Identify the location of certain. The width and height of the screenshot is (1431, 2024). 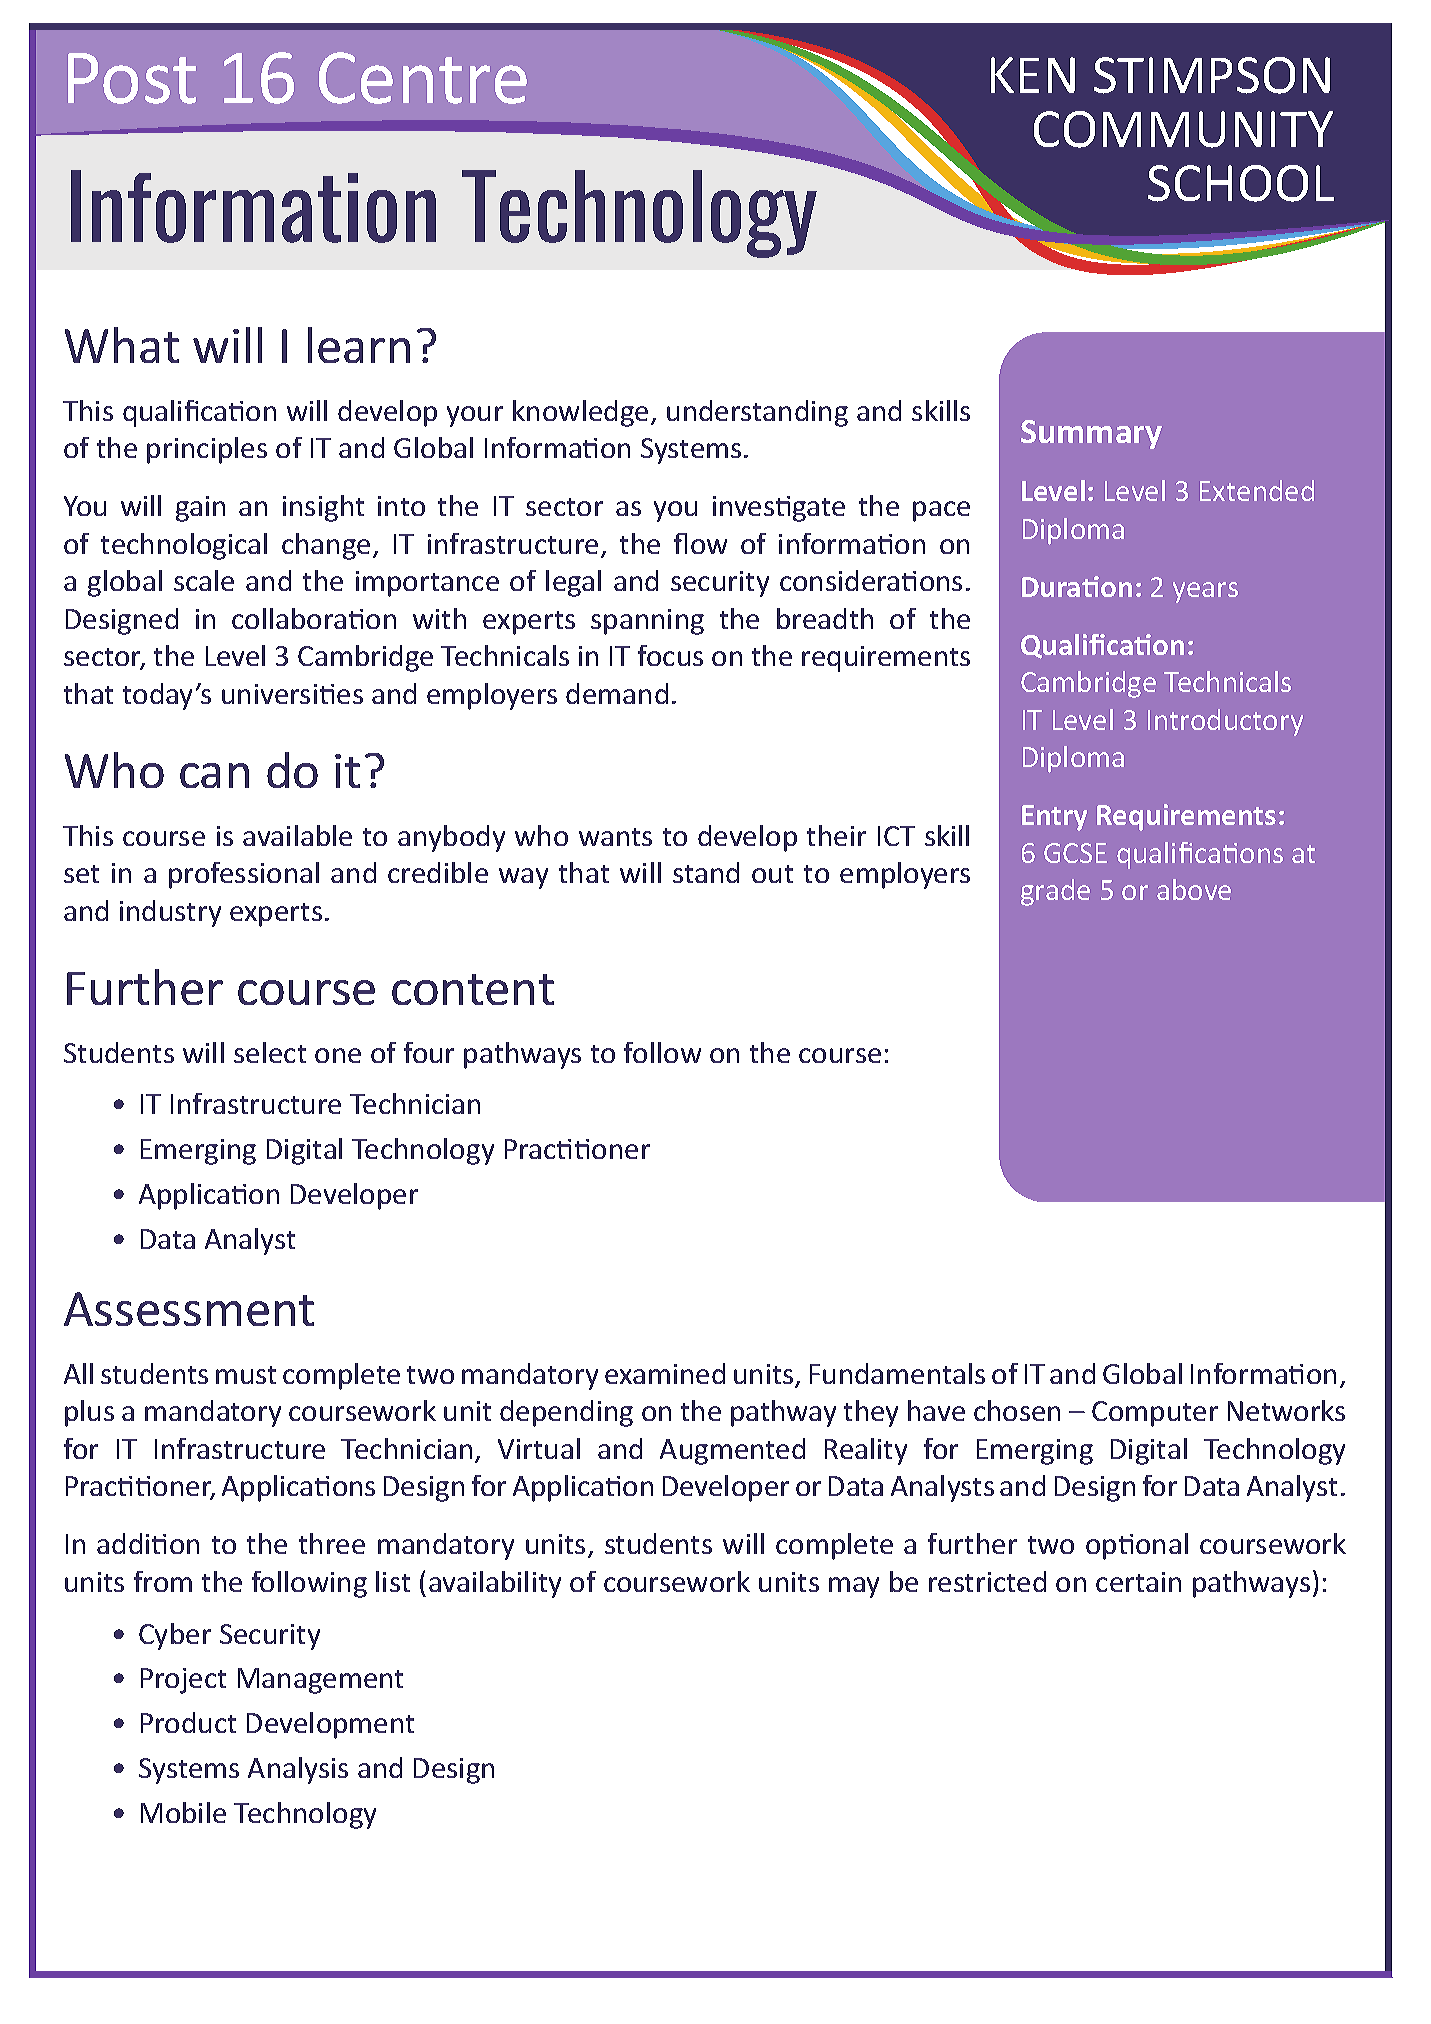
(1138, 1582).
